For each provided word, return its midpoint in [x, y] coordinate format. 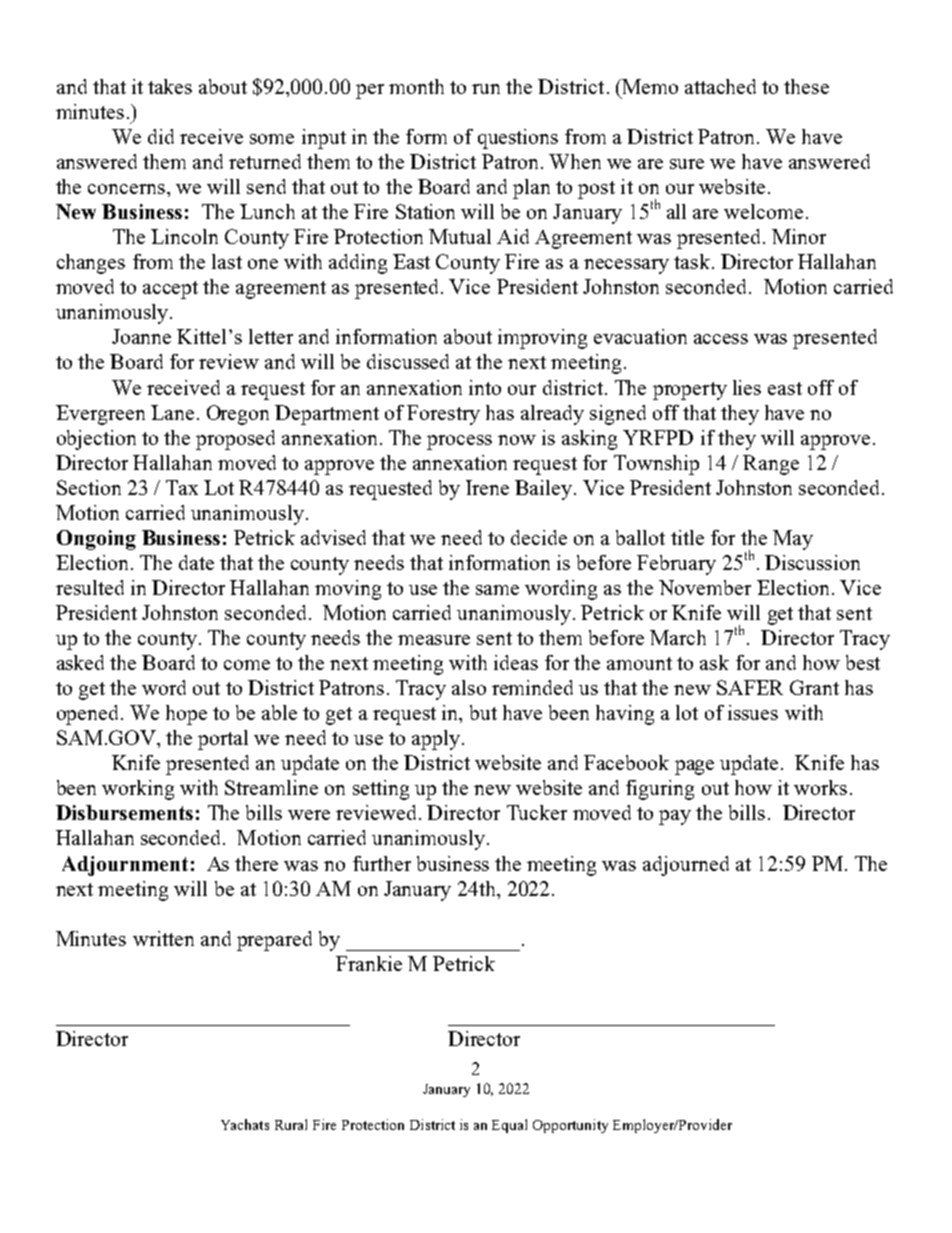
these [806, 86]
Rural [291, 1124]
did [161, 136]
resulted [90, 587]
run [486, 89]
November [705, 587]
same [497, 590]
